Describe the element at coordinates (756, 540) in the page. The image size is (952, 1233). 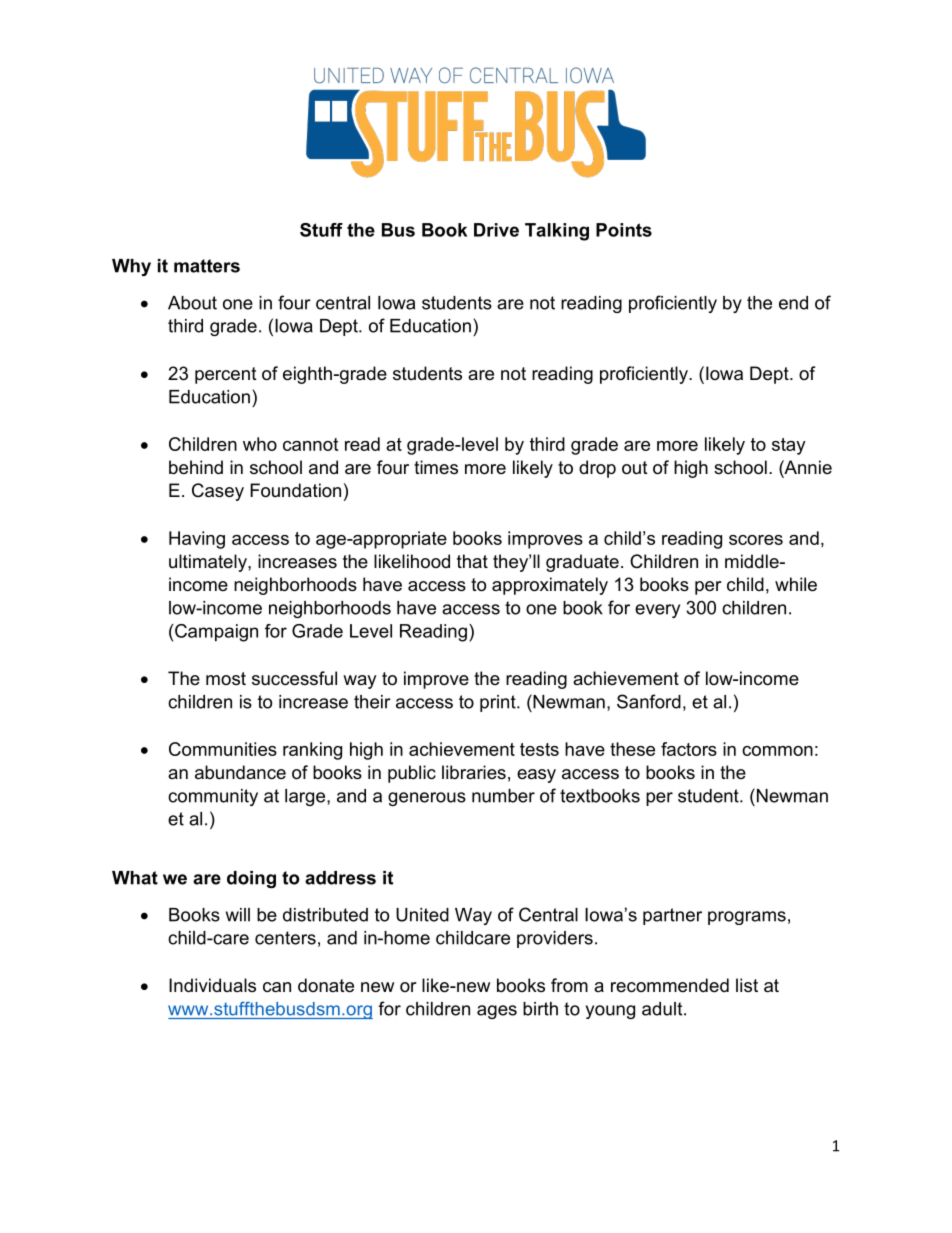
I see `scores` at that location.
